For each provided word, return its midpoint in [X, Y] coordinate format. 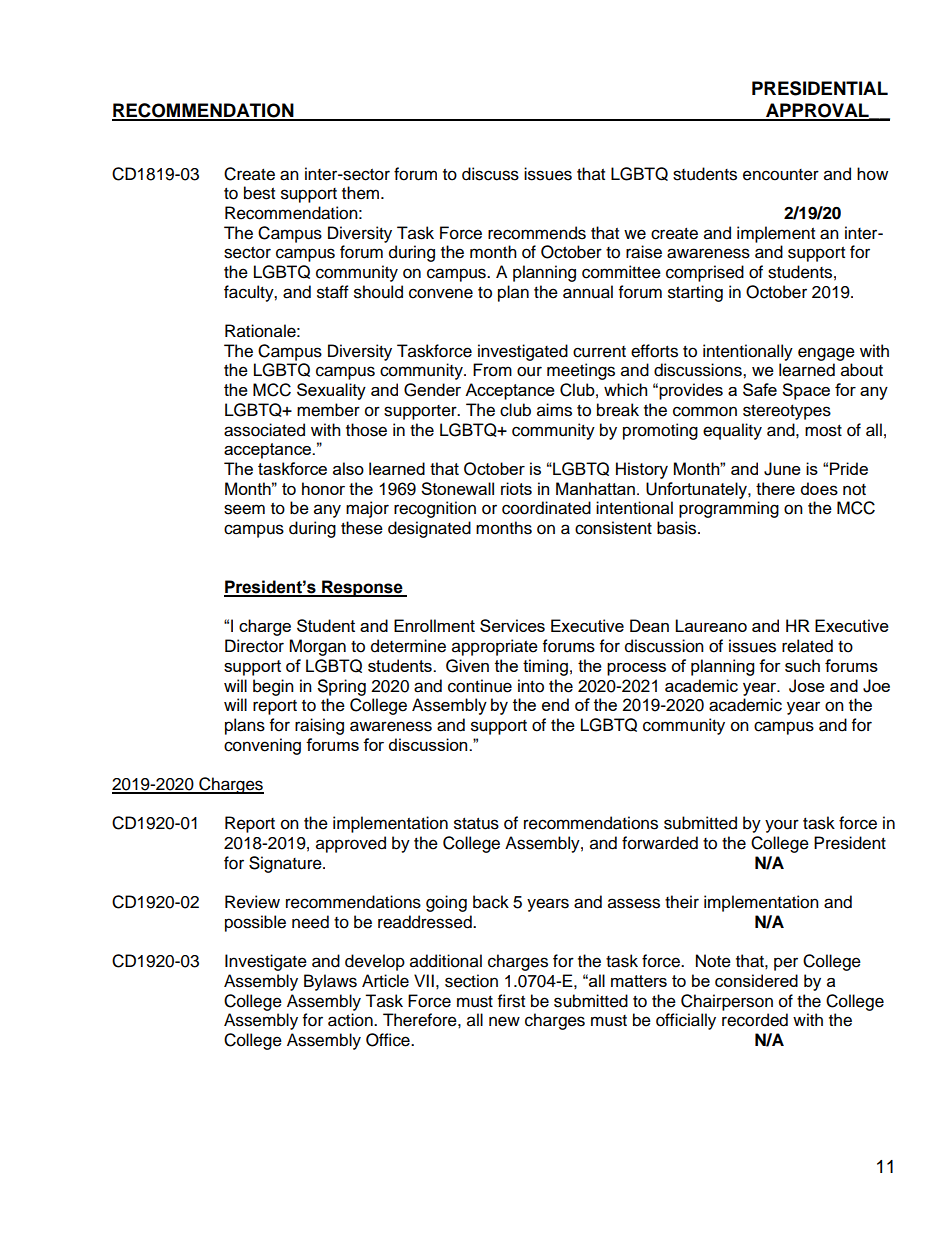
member [328, 410]
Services [512, 625]
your [782, 826]
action [351, 1020]
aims [554, 410]
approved [351, 844]
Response [362, 588]
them [362, 193]
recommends [537, 233]
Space [806, 391]
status [476, 824]
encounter [781, 175]
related [807, 646]
